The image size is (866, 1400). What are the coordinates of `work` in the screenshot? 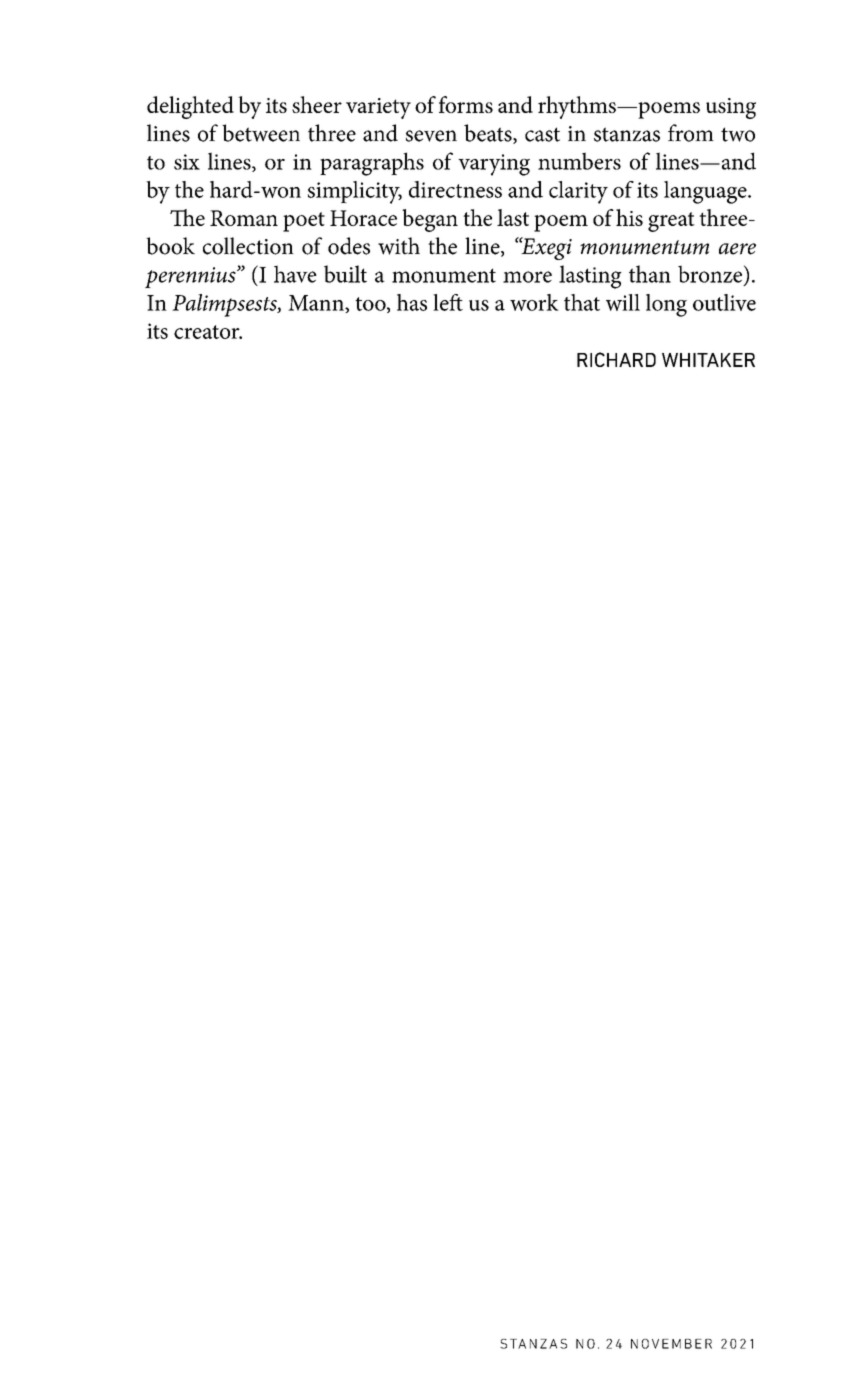 It's located at (534, 302).
